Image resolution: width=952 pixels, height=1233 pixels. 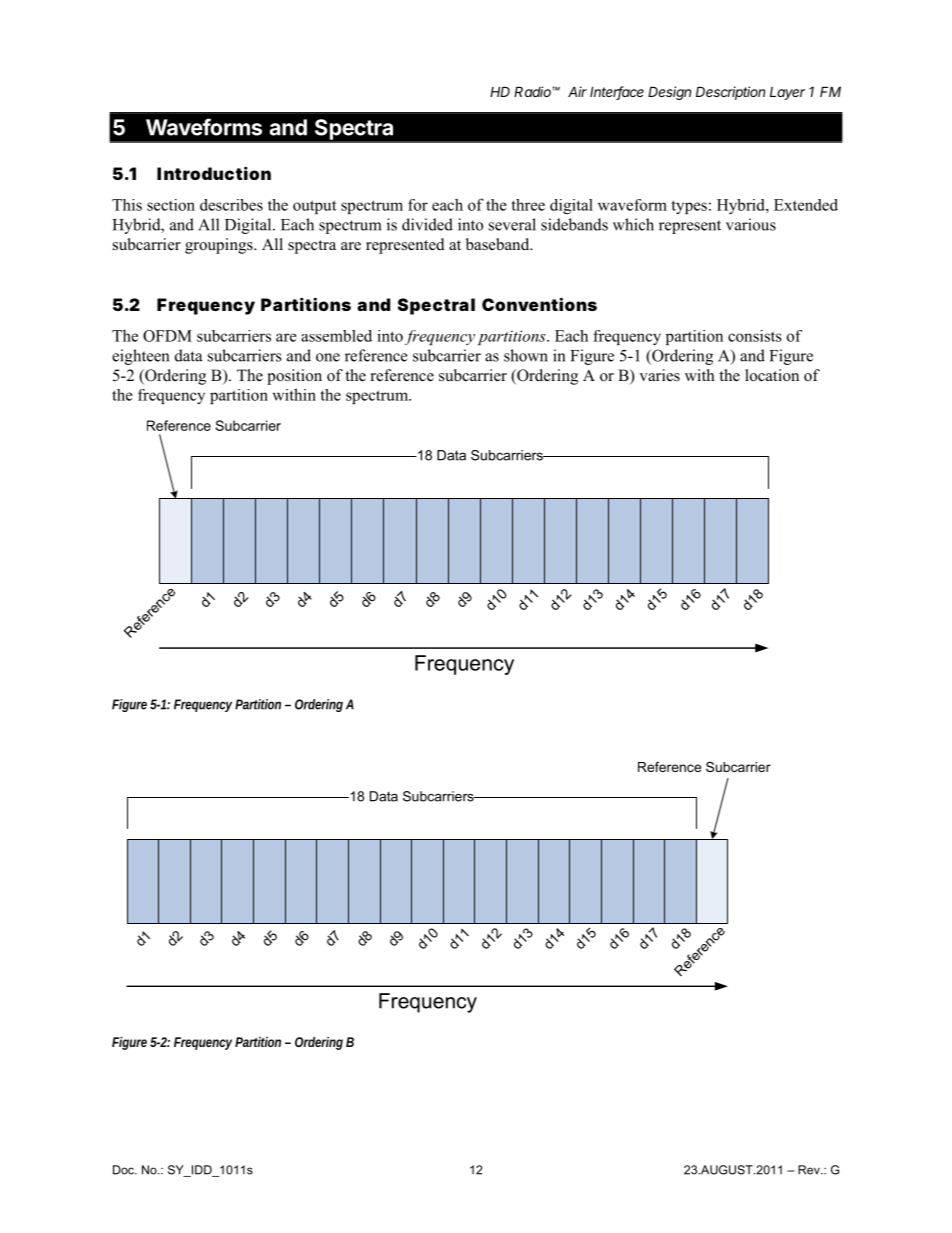 I want to click on location, so click(x=772, y=375).
